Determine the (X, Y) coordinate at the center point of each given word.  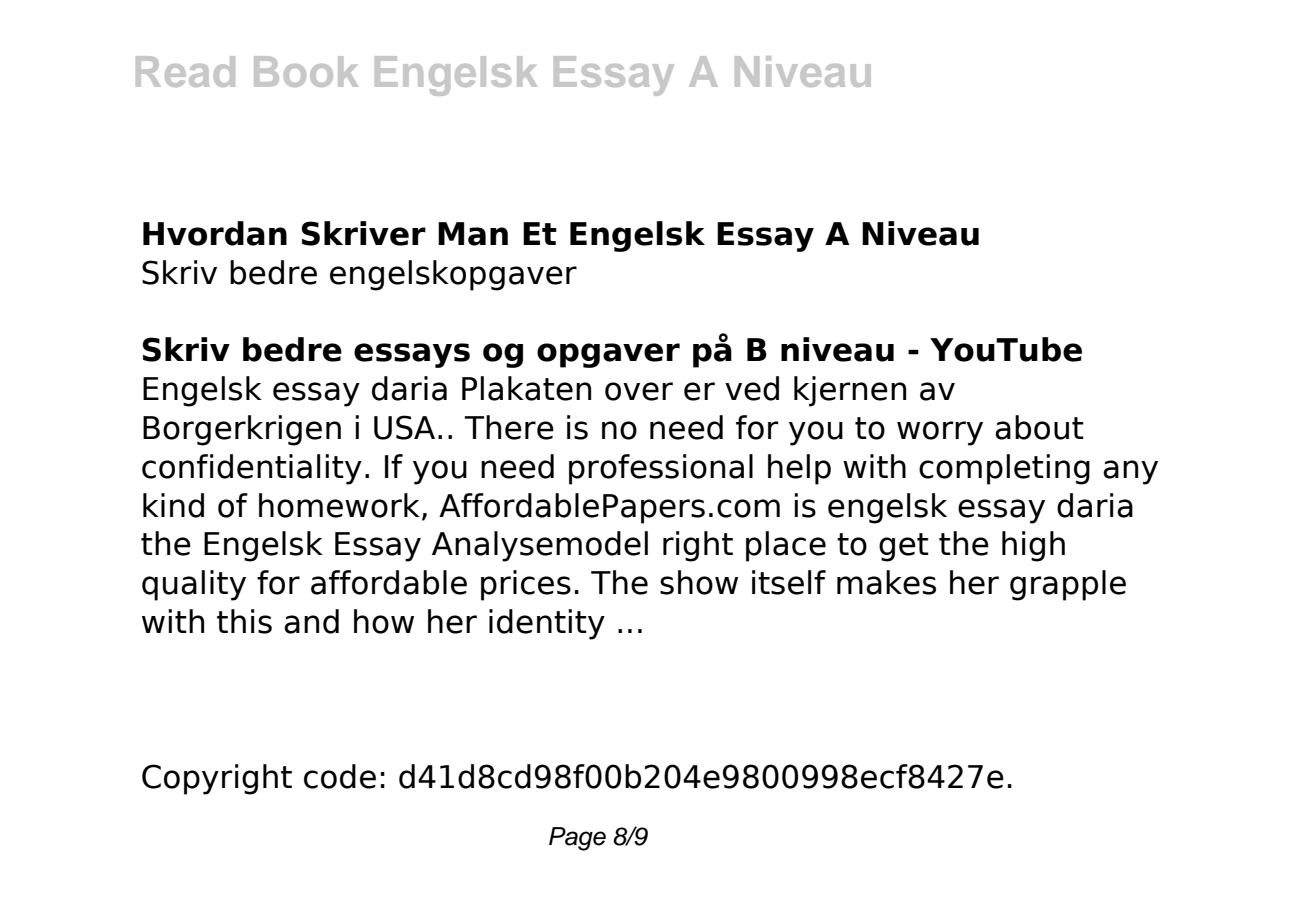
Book (306, 71)
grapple (1068, 585)
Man (473, 234)
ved (752, 388)
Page (577, 839)
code (340, 776)
